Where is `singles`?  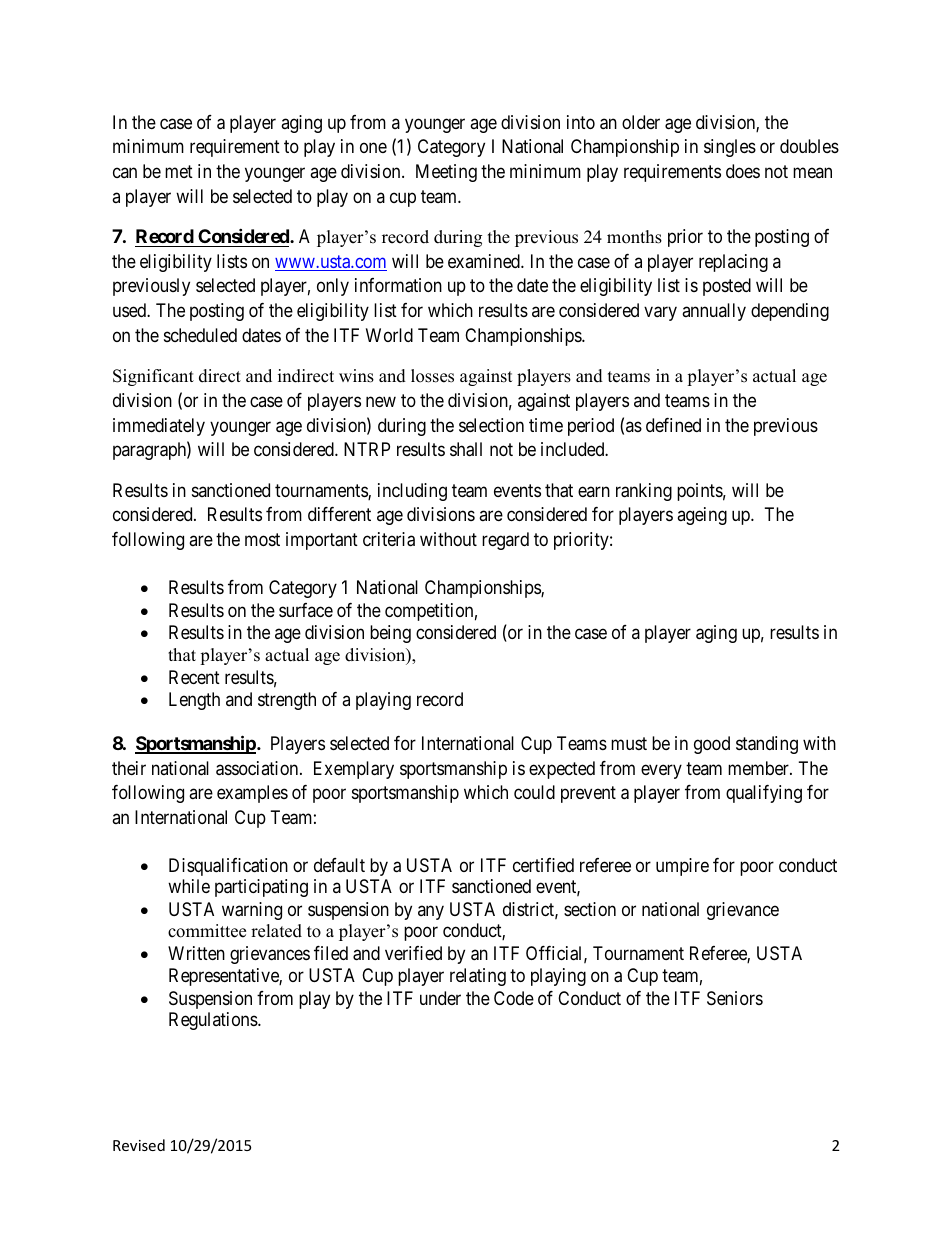
singles is located at coordinates (730, 148).
